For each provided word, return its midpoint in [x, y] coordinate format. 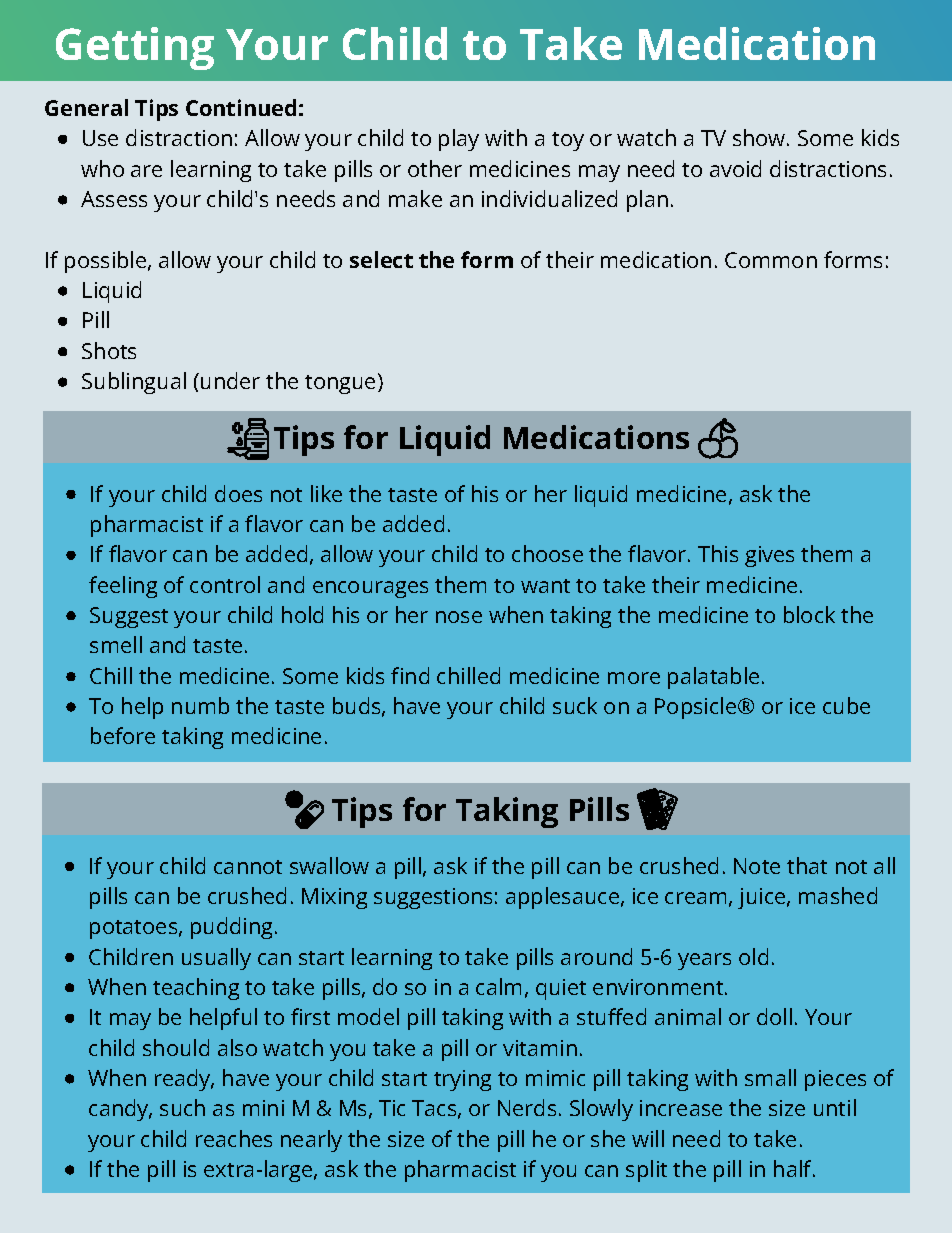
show [760, 137]
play [459, 140]
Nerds [527, 1107]
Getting [135, 48]
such [182, 1107]
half [794, 1168]
